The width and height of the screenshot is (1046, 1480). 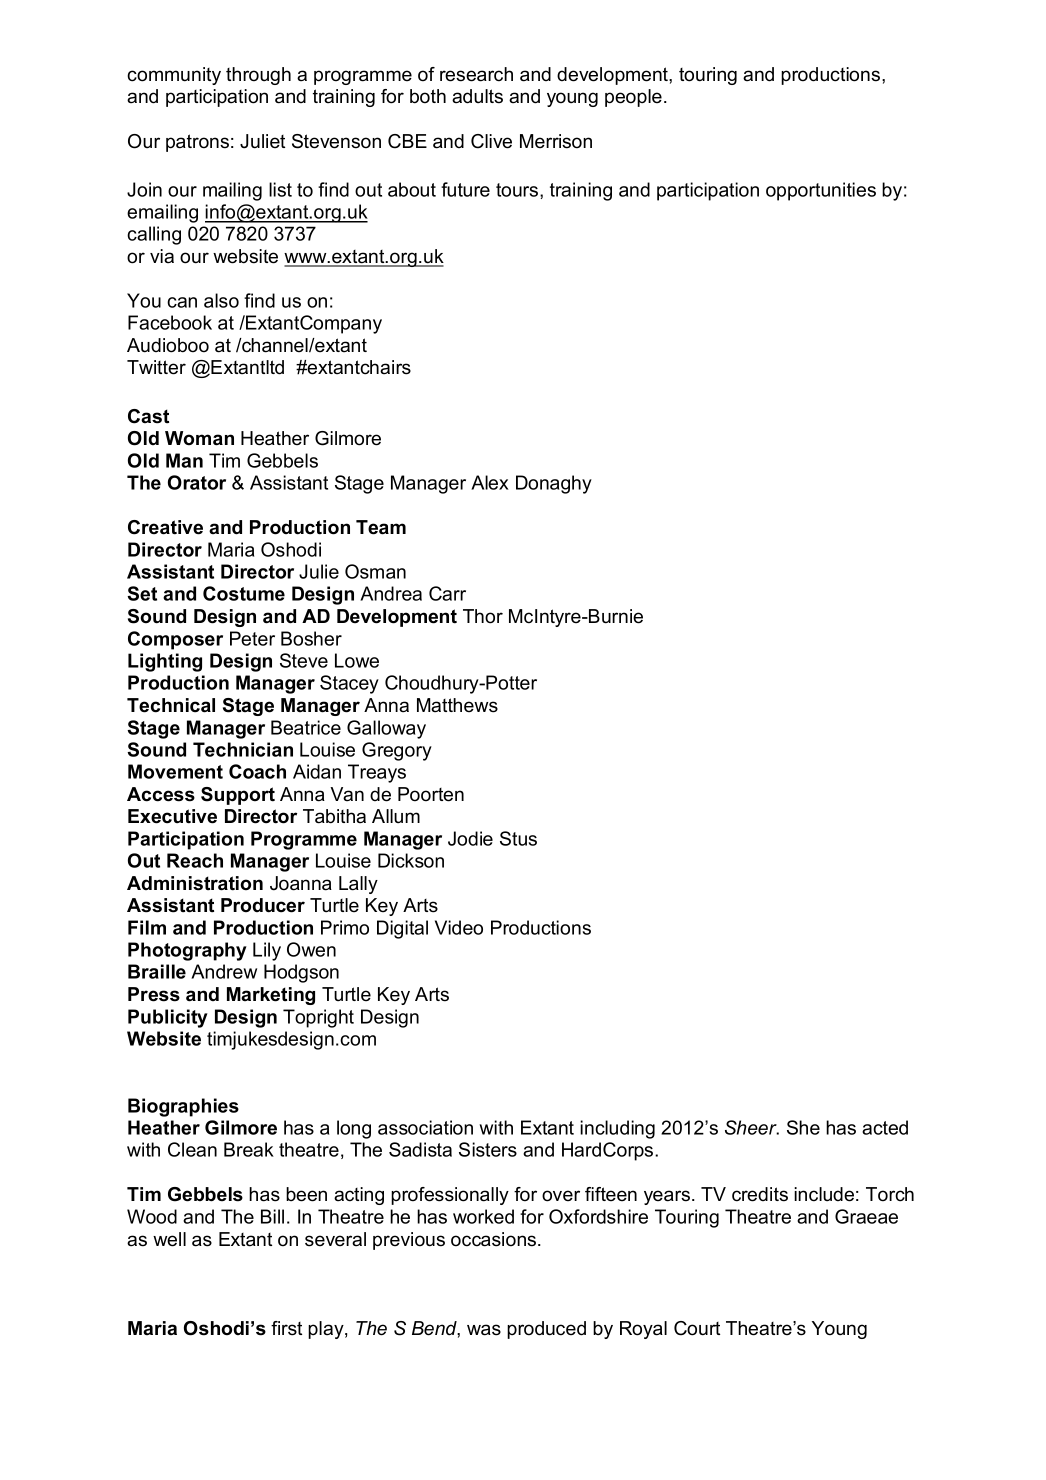 What do you see at coordinates (821, 191) in the screenshot?
I see `opportunities` at bounding box center [821, 191].
